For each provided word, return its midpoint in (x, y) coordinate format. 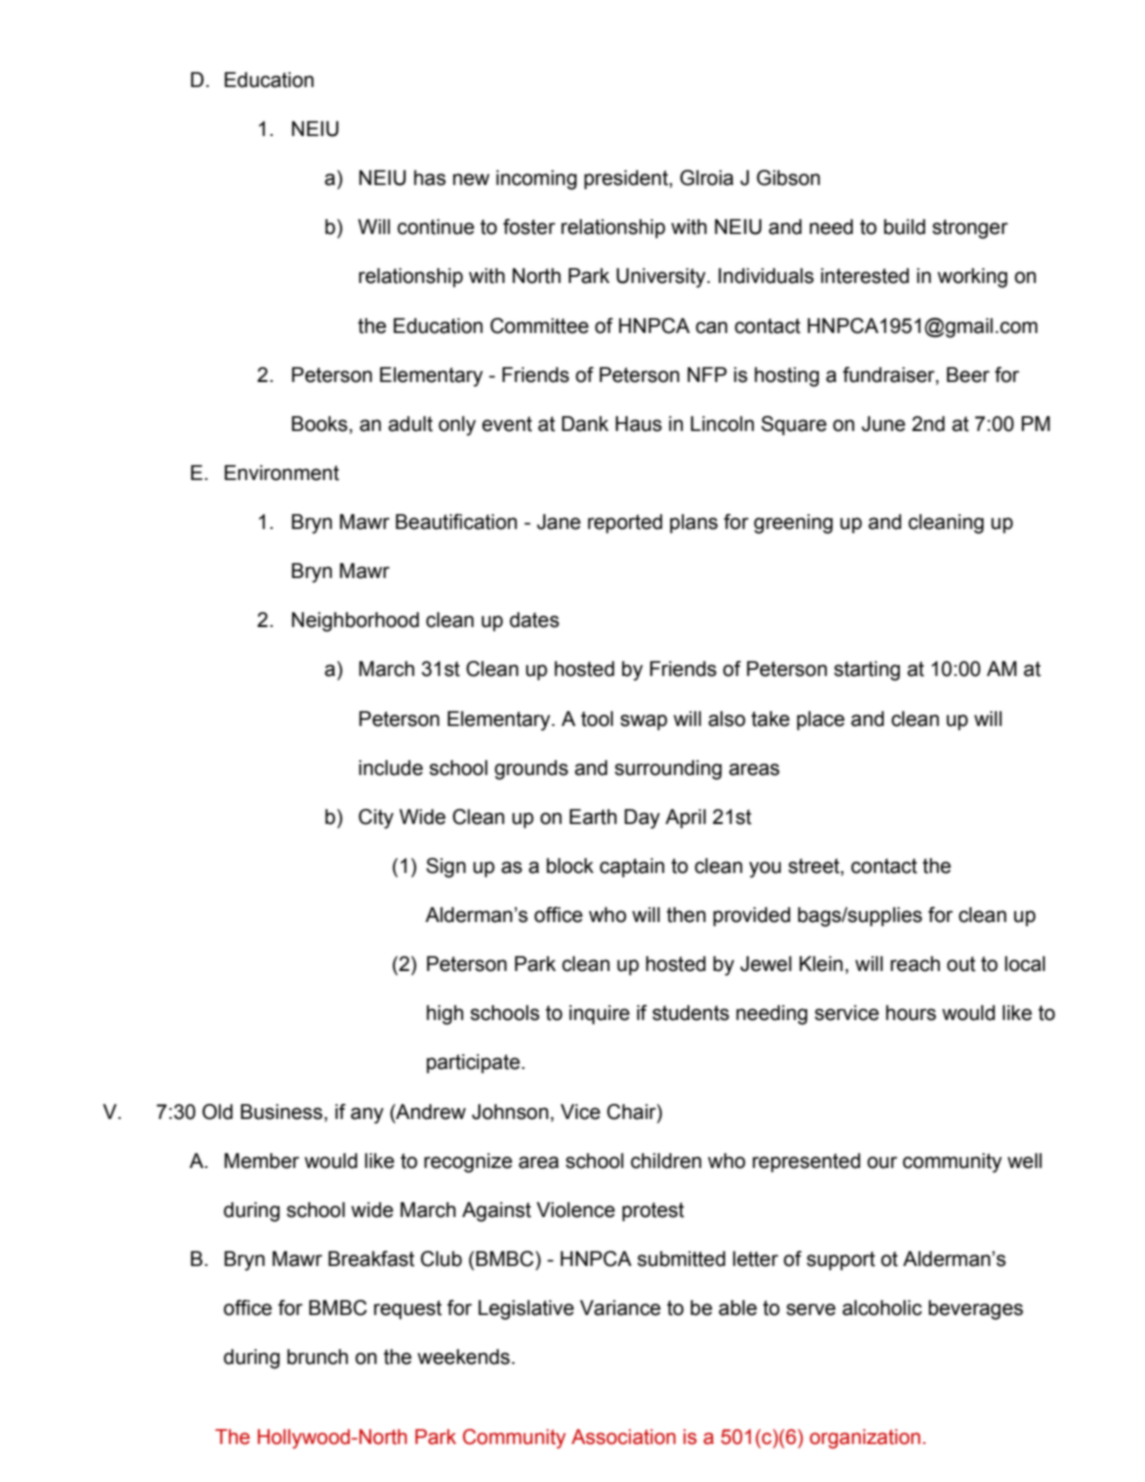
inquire (599, 1015)
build (904, 227)
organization (865, 1439)
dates (534, 620)
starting (867, 671)
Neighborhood (355, 622)
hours (911, 1013)
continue (435, 227)
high (445, 1015)
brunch (317, 1357)
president (627, 180)
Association (623, 1437)
